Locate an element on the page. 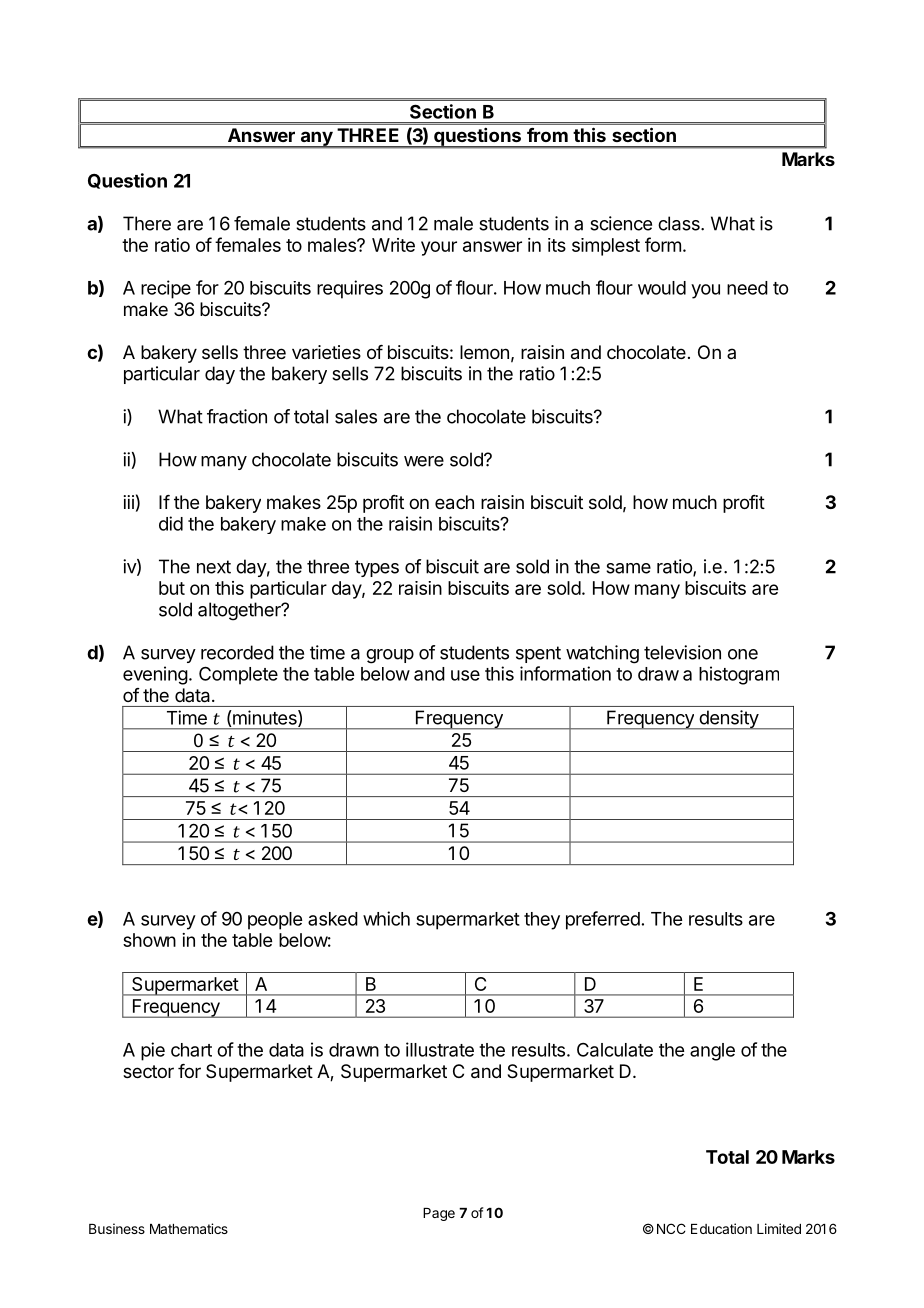 The width and height of the document is (924, 1308). recipe is located at coordinates (166, 289).
